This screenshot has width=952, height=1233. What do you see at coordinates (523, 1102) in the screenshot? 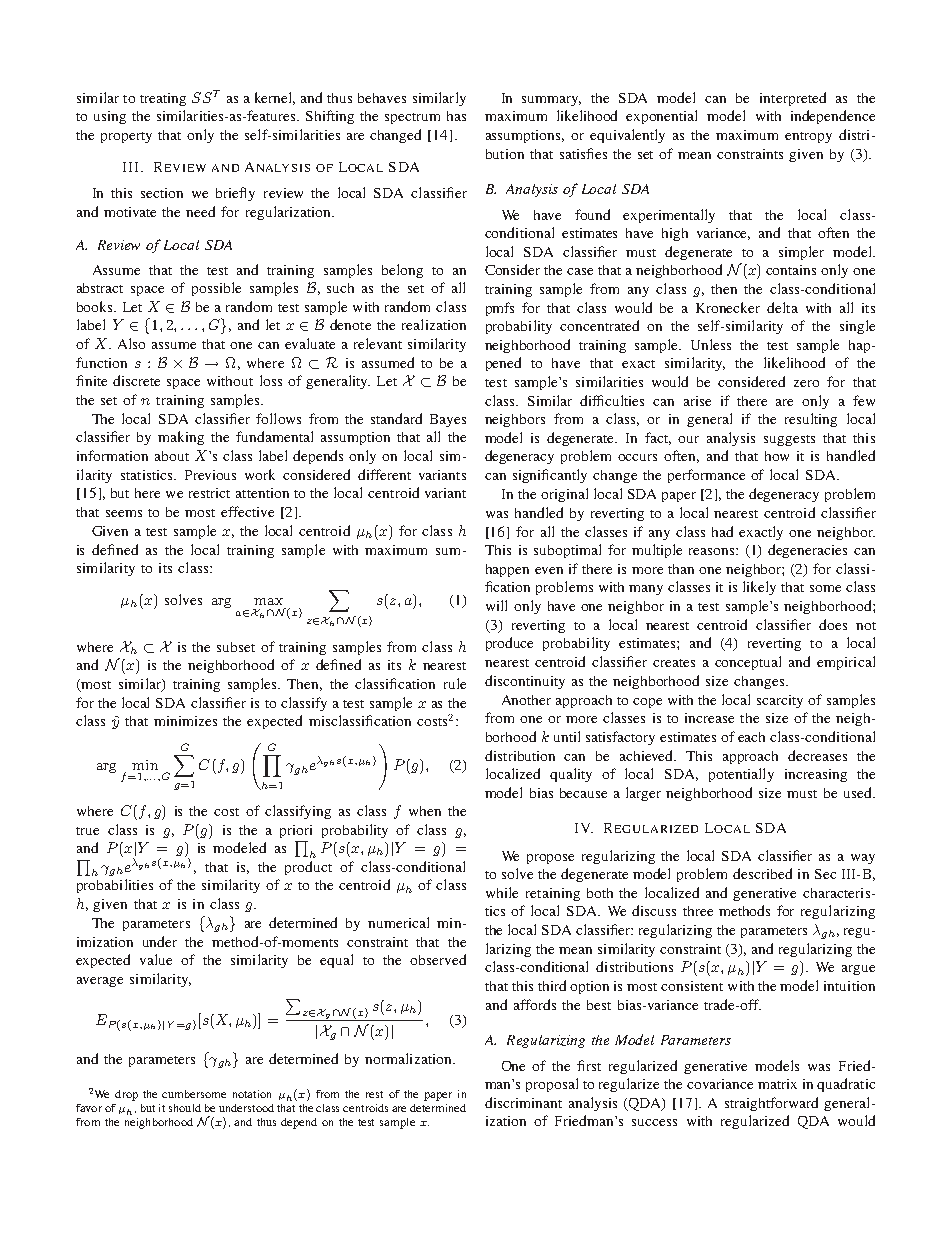
I see `discriminant` at bounding box center [523, 1102].
